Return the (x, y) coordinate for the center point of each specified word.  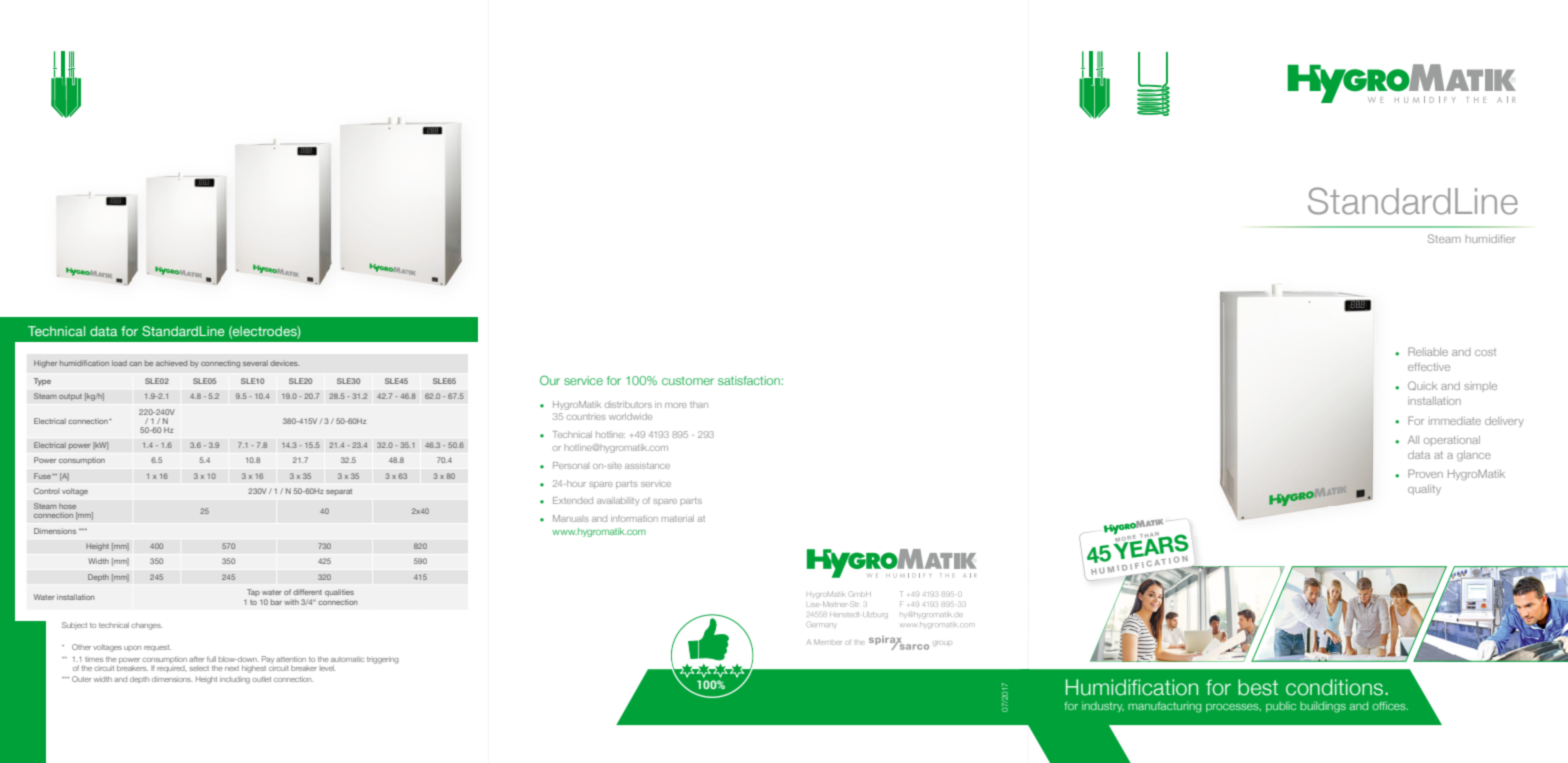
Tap (253, 592)
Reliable (1428, 351)
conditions (1336, 687)
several (255, 363)
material (677, 518)
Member (828, 642)
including (235, 680)
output (70, 397)
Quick (1422, 385)
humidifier (1491, 239)
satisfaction (749, 380)
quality (1424, 490)
